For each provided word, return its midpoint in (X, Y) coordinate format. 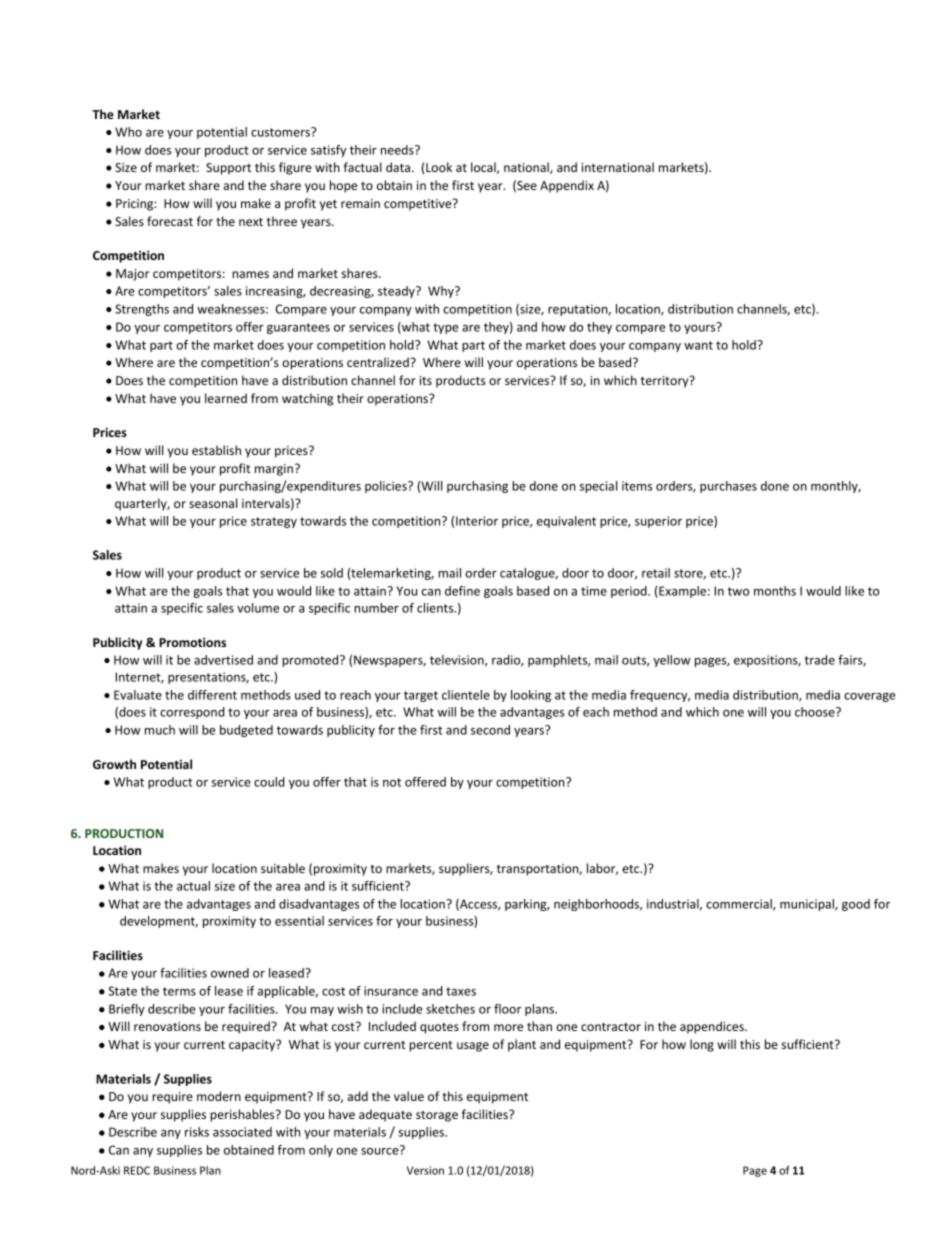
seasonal (213, 503)
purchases (728, 487)
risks (197, 1132)
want (698, 345)
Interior (477, 521)
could (269, 782)
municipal (808, 905)
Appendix (567, 186)
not (392, 782)
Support (228, 169)
